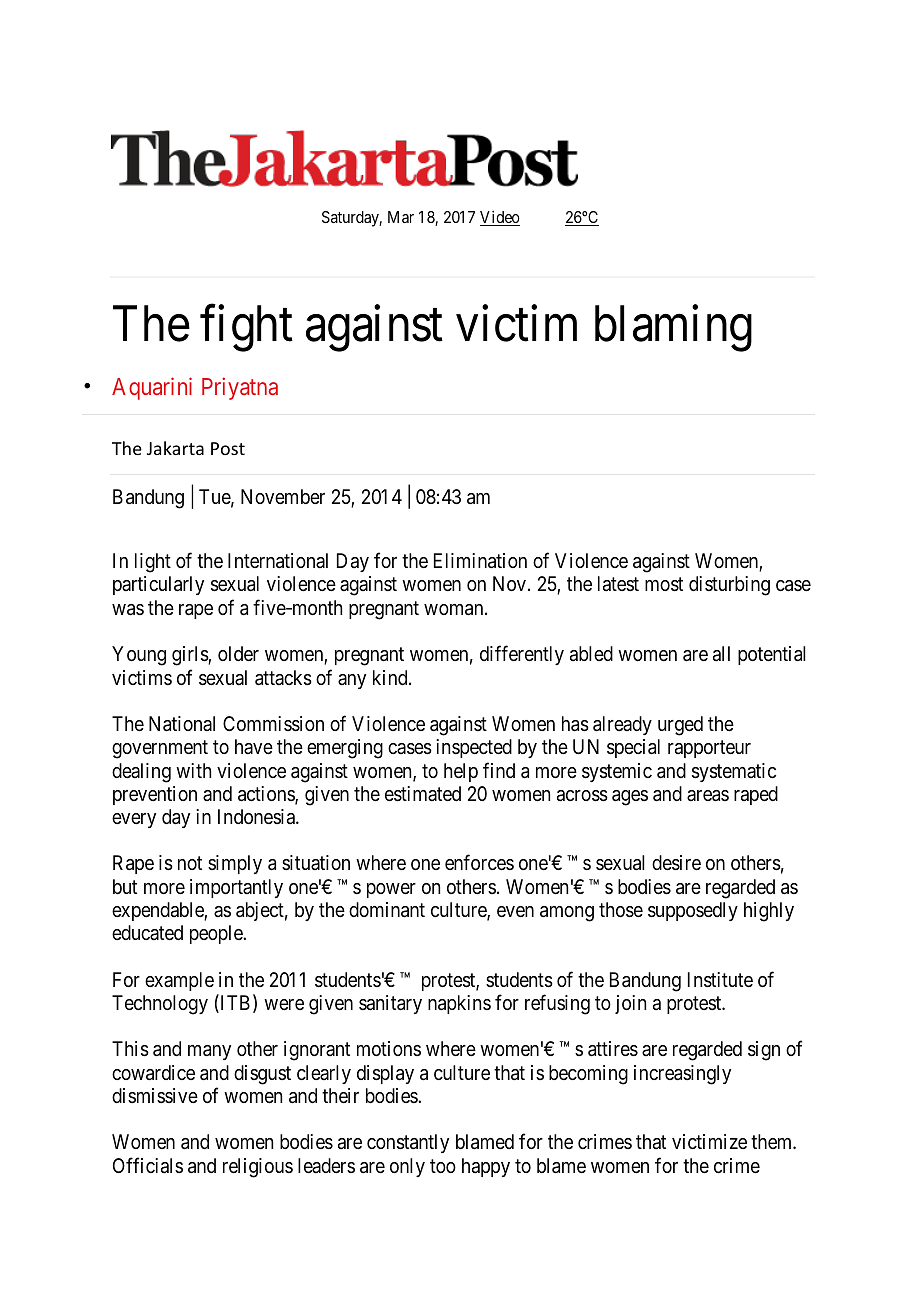 Image resolution: width=924 pixels, height=1309 pixels. Describe the element at coordinates (676, 863) in the document. I see `desire` at that location.
